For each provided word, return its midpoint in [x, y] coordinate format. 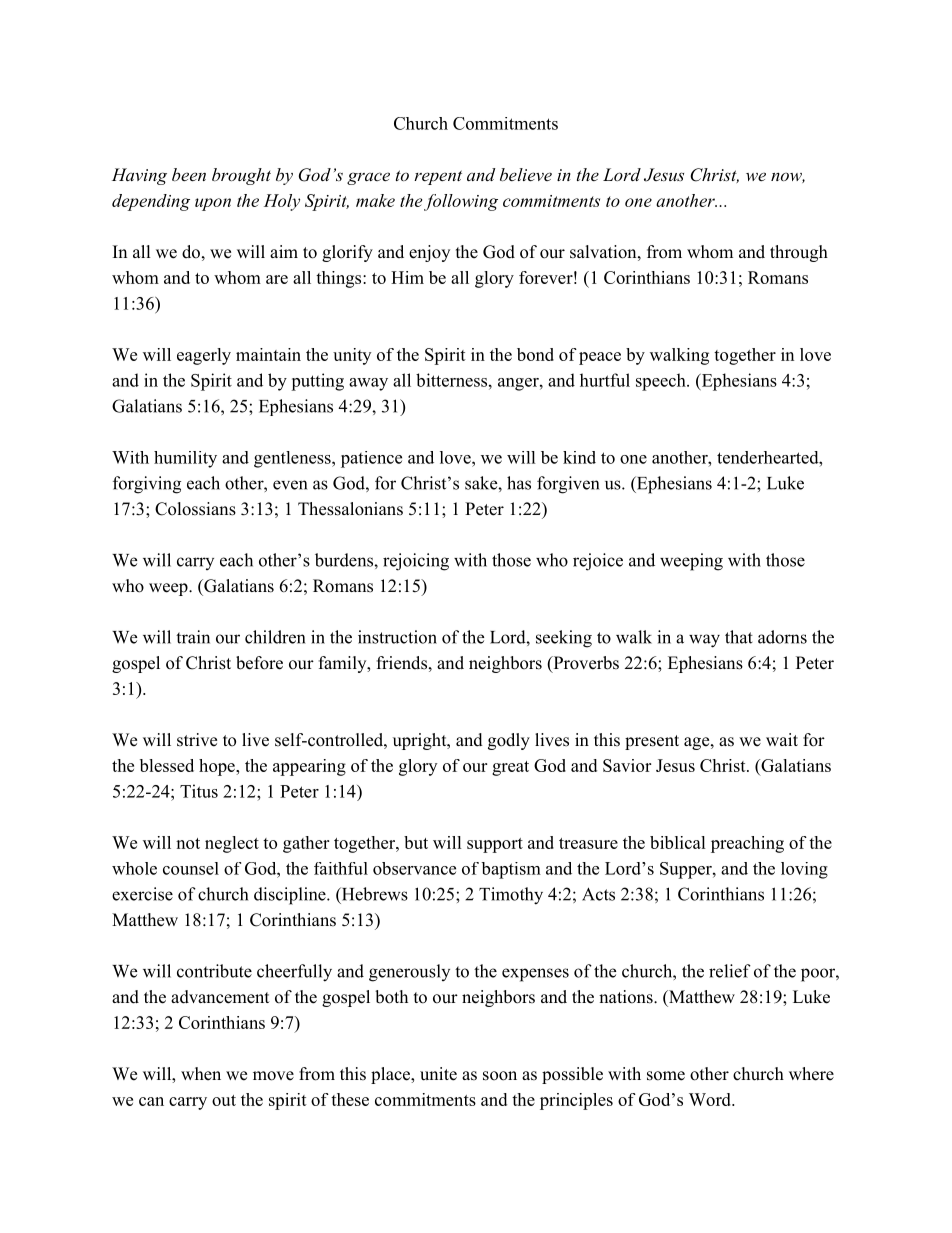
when [201, 1074]
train [193, 637]
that [739, 637]
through [799, 253]
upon [213, 204]
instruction [397, 637]
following [461, 202]
